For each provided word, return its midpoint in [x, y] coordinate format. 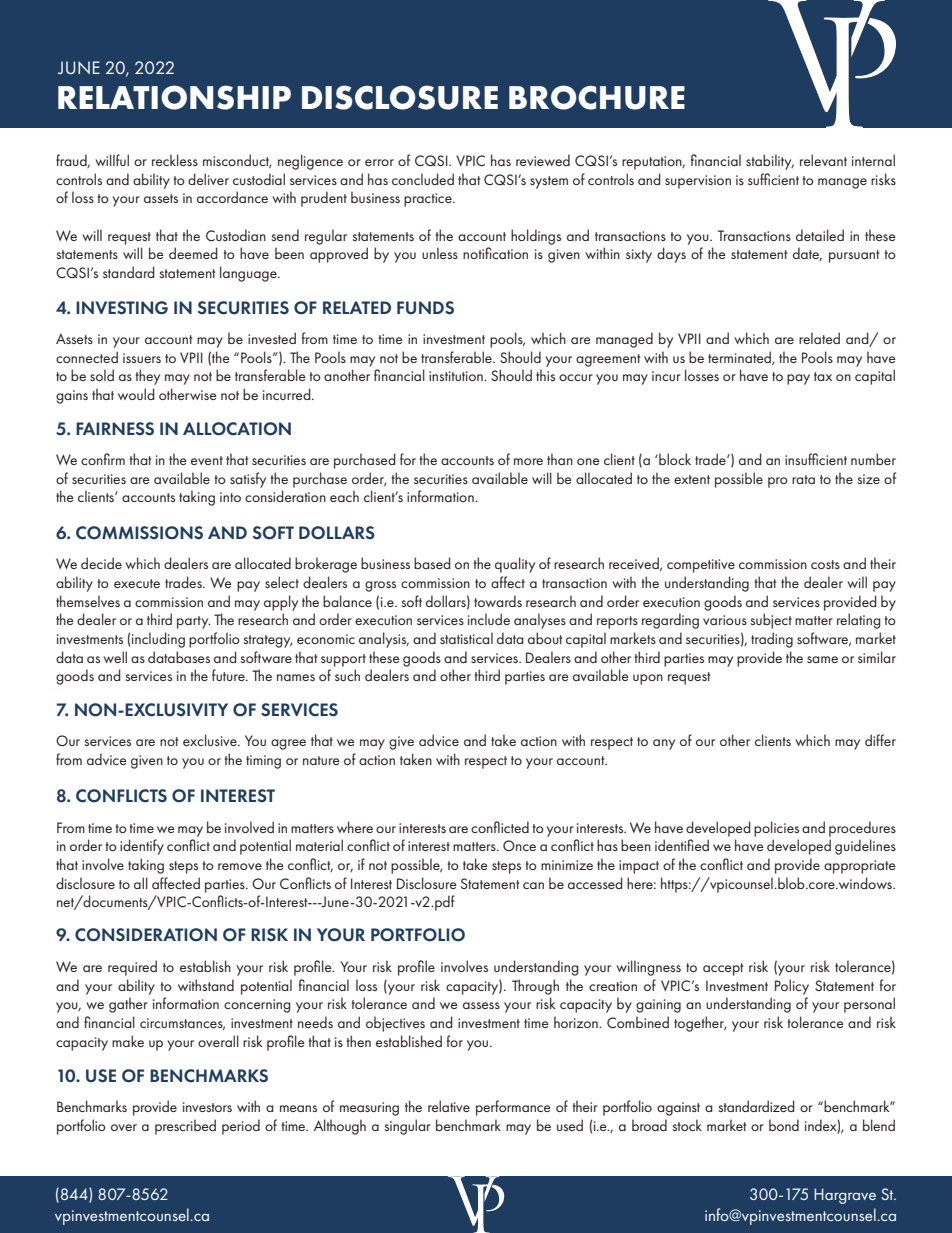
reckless [175, 160]
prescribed [185, 1127]
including [158, 640]
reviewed [543, 160]
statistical [466, 638]
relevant [823, 160]
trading [772, 640]
